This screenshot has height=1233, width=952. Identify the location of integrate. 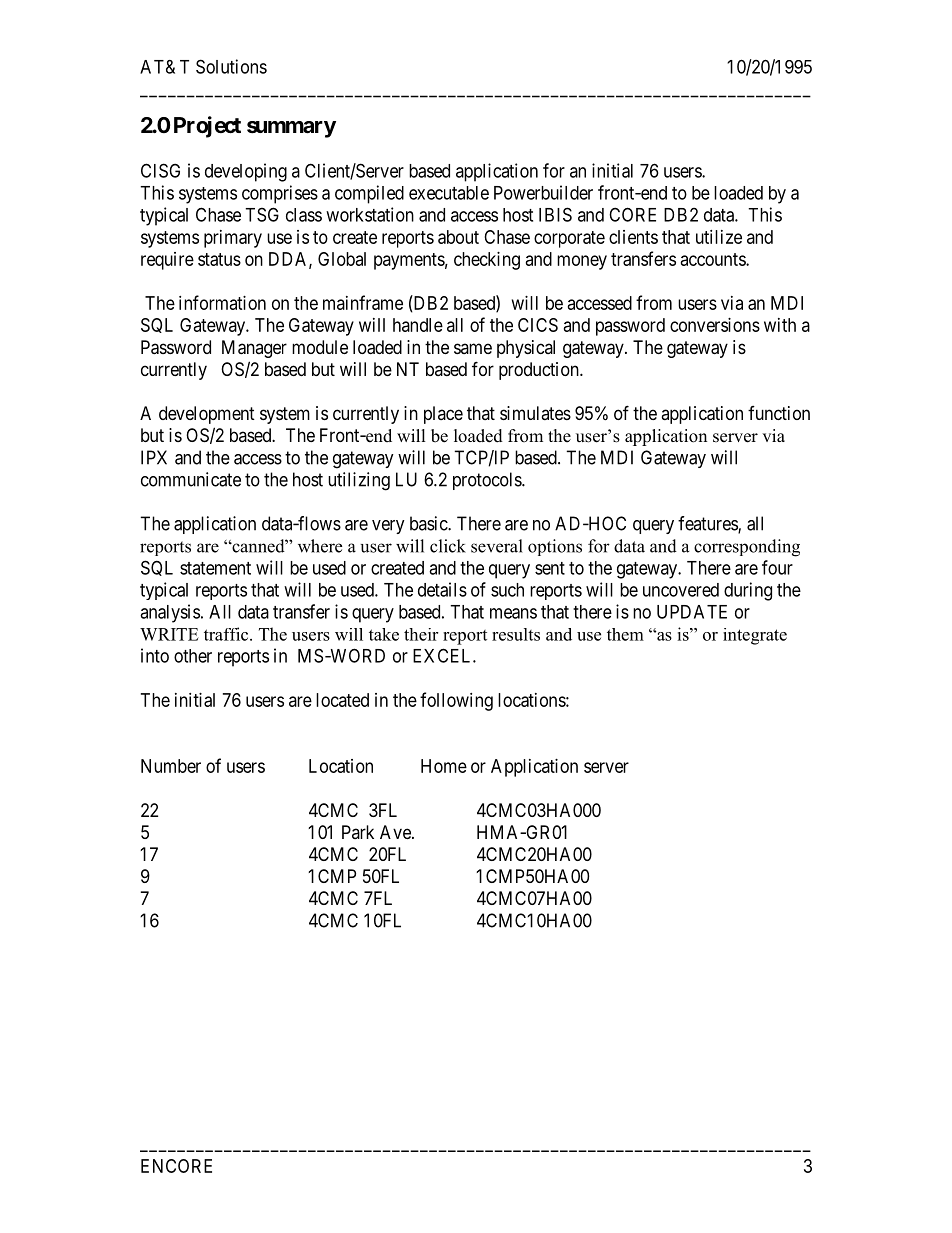
(755, 636).
